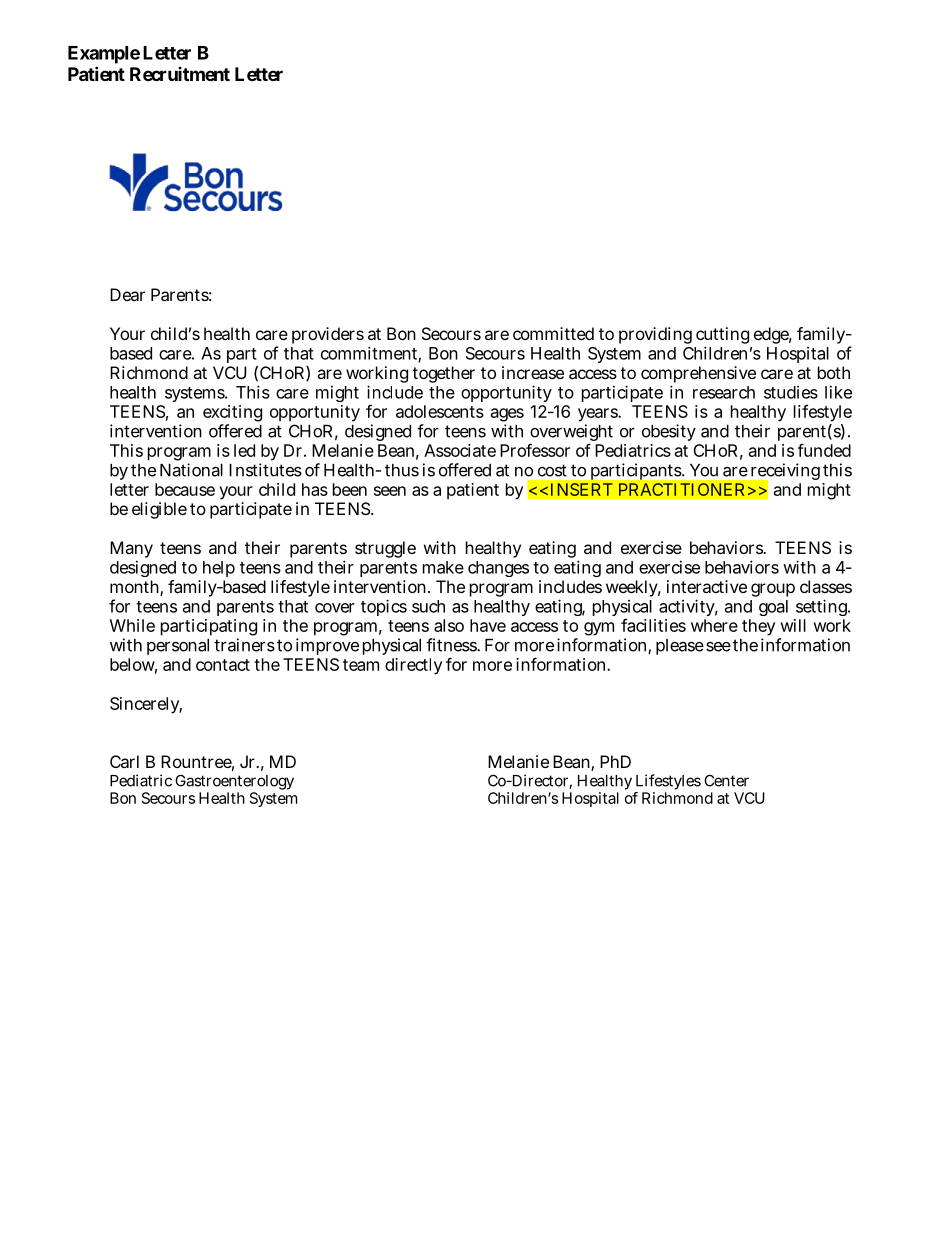 The width and height of the image is (952, 1233). What do you see at coordinates (328, 335) in the image?
I see `providers` at bounding box center [328, 335].
